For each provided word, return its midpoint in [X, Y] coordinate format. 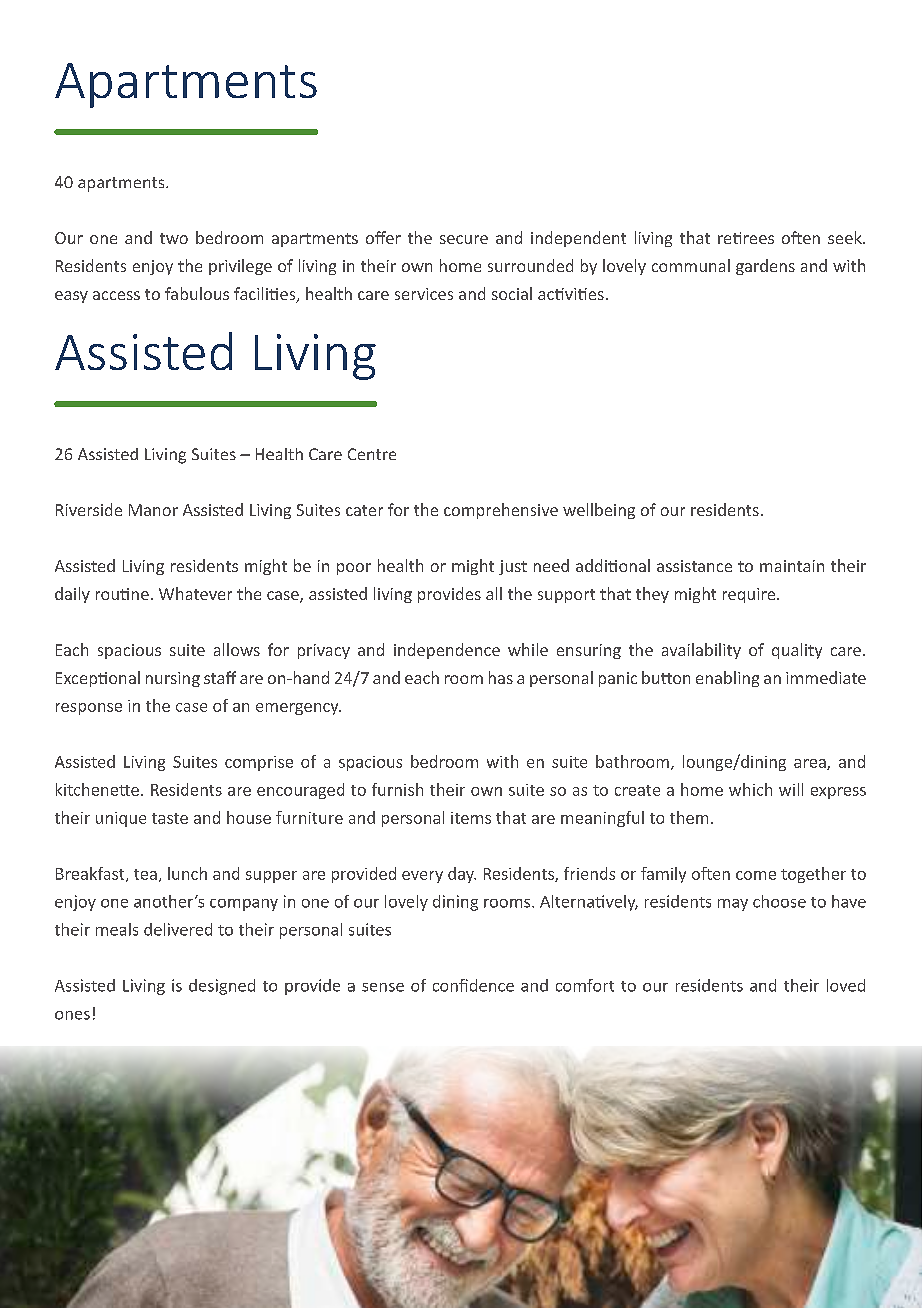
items [471, 818]
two [174, 238]
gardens [765, 267]
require [750, 595]
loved [846, 985]
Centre [372, 454]
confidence [473, 985]
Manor [153, 510]
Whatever [195, 593]
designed [222, 987]
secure [464, 239]
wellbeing [599, 511]
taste [170, 818]
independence [447, 651]
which [750, 789]
